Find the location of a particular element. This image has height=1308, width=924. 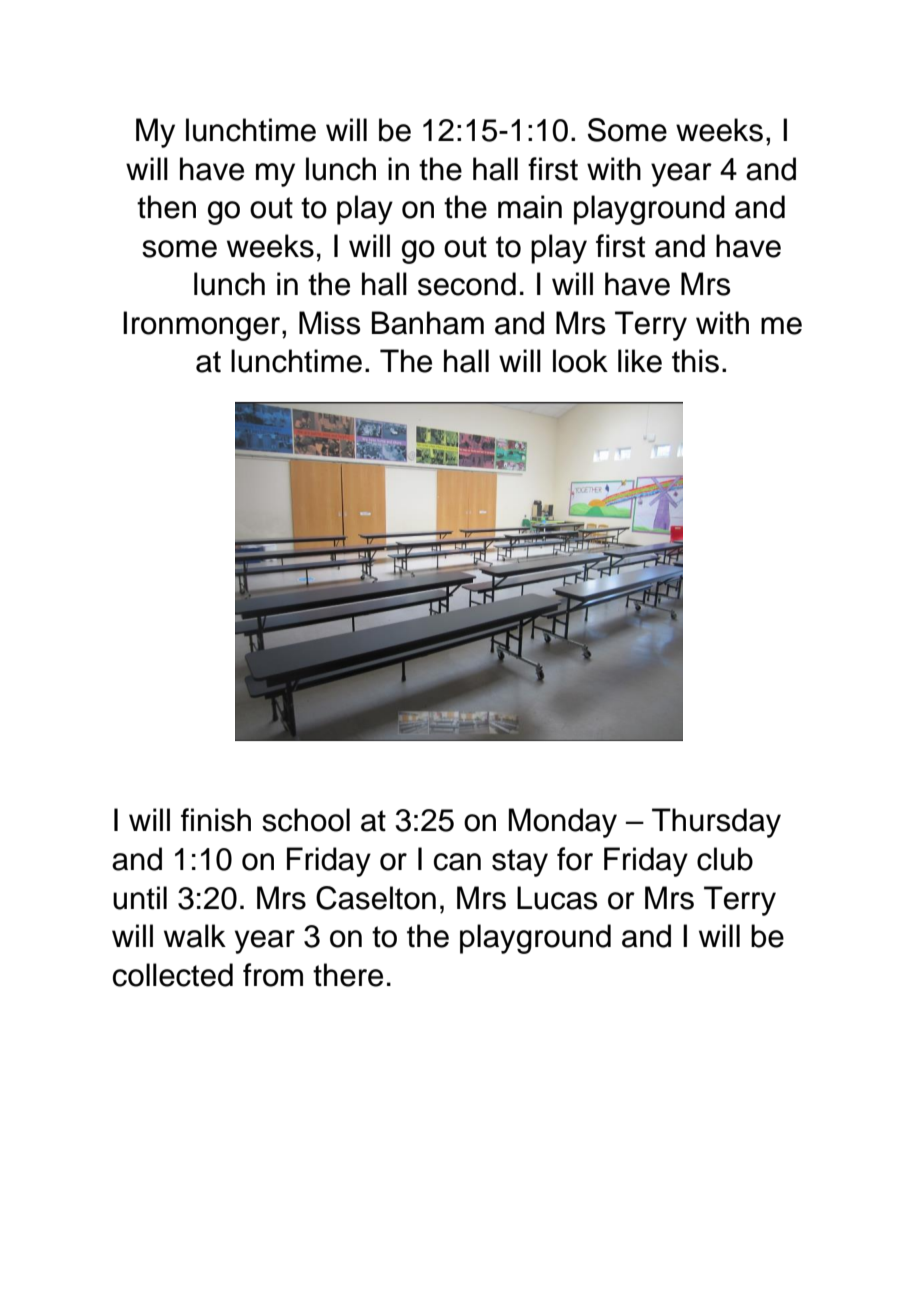

for is located at coordinates (575, 859).
